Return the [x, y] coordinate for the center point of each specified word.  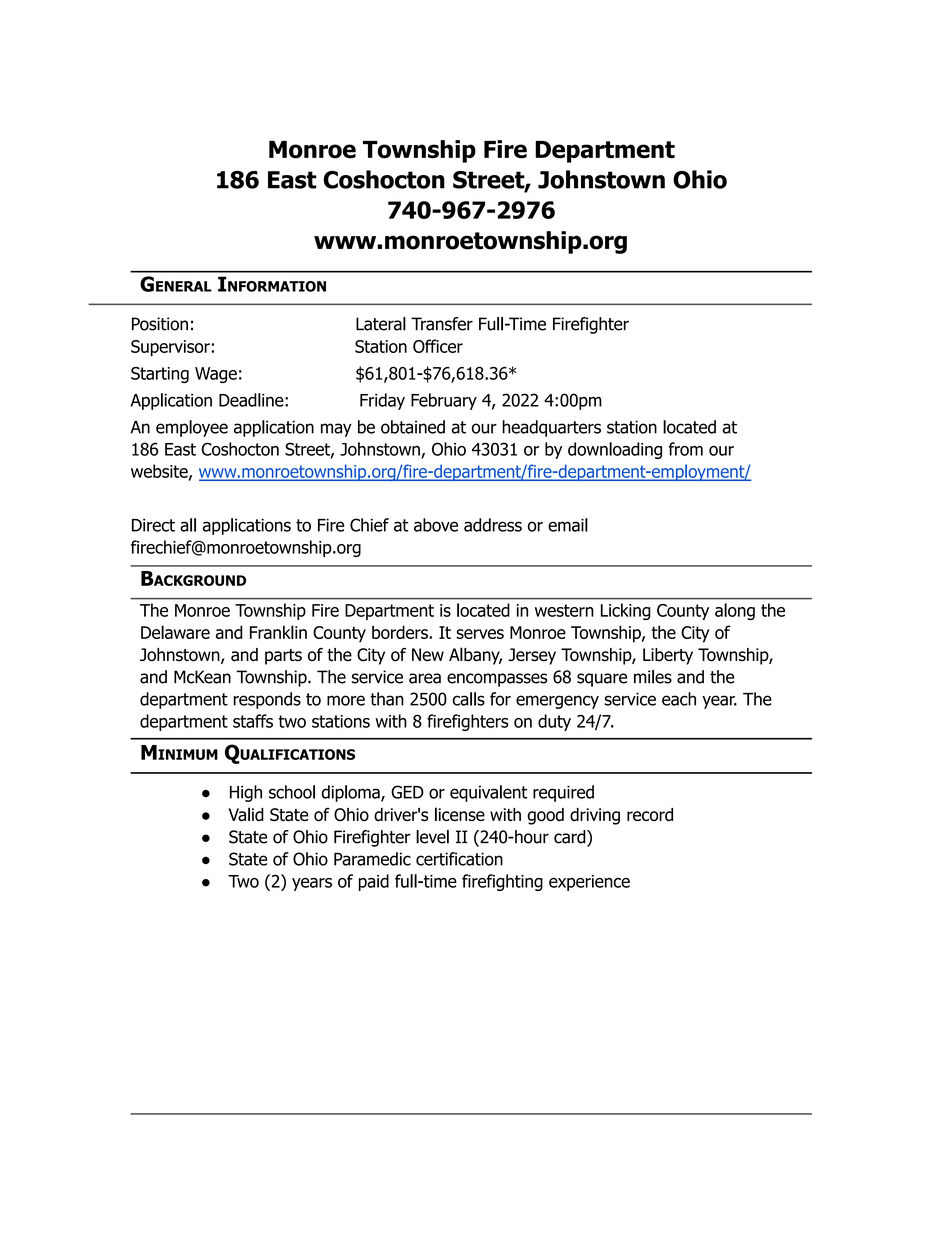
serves [480, 634]
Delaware [175, 632]
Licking [626, 611]
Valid [246, 814]
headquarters [551, 428]
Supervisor [170, 348]
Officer [438, 346]
